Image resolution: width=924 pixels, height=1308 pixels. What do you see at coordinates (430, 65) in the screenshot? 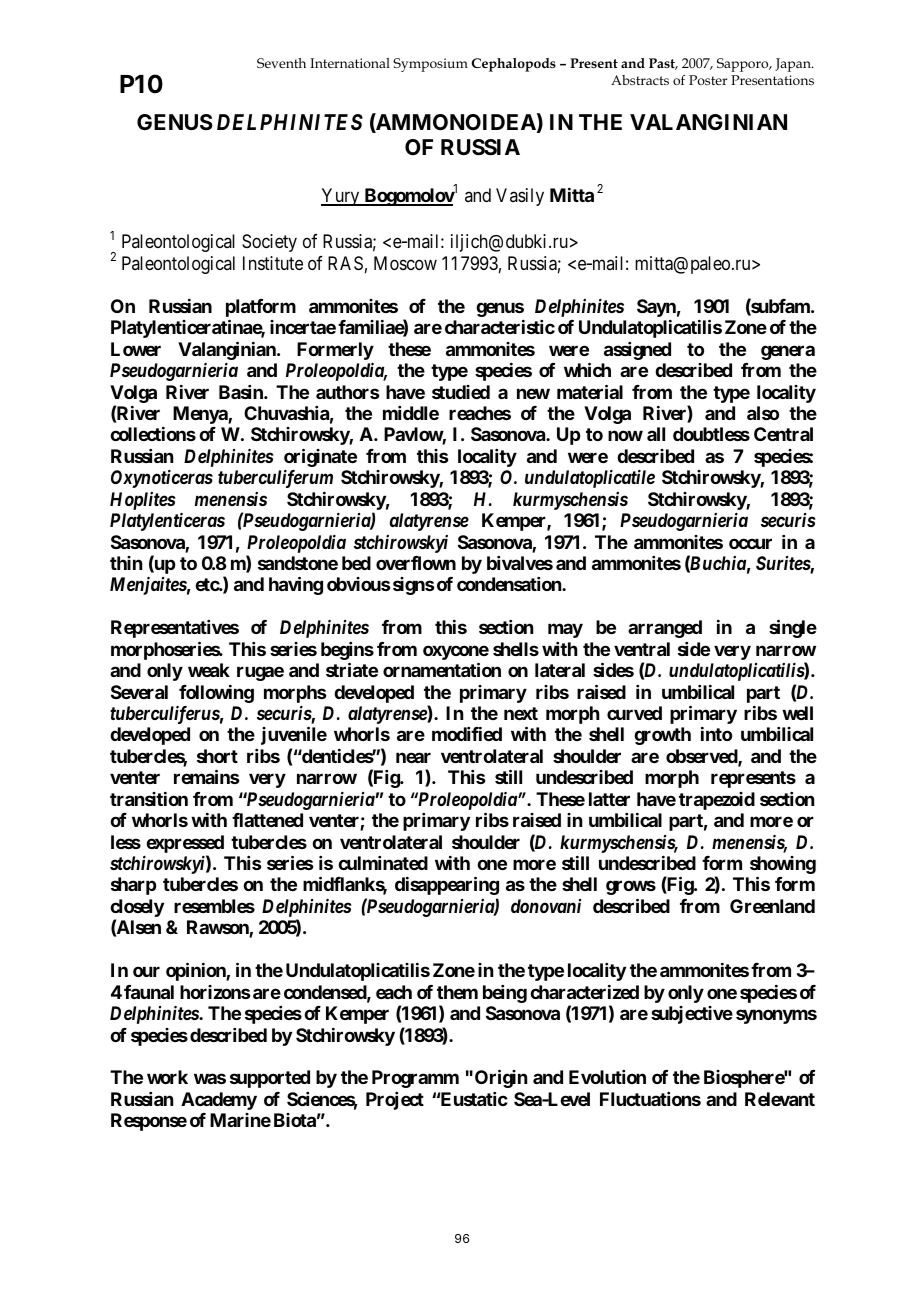
I see `Symposium` at bounding box center [430, 65].
